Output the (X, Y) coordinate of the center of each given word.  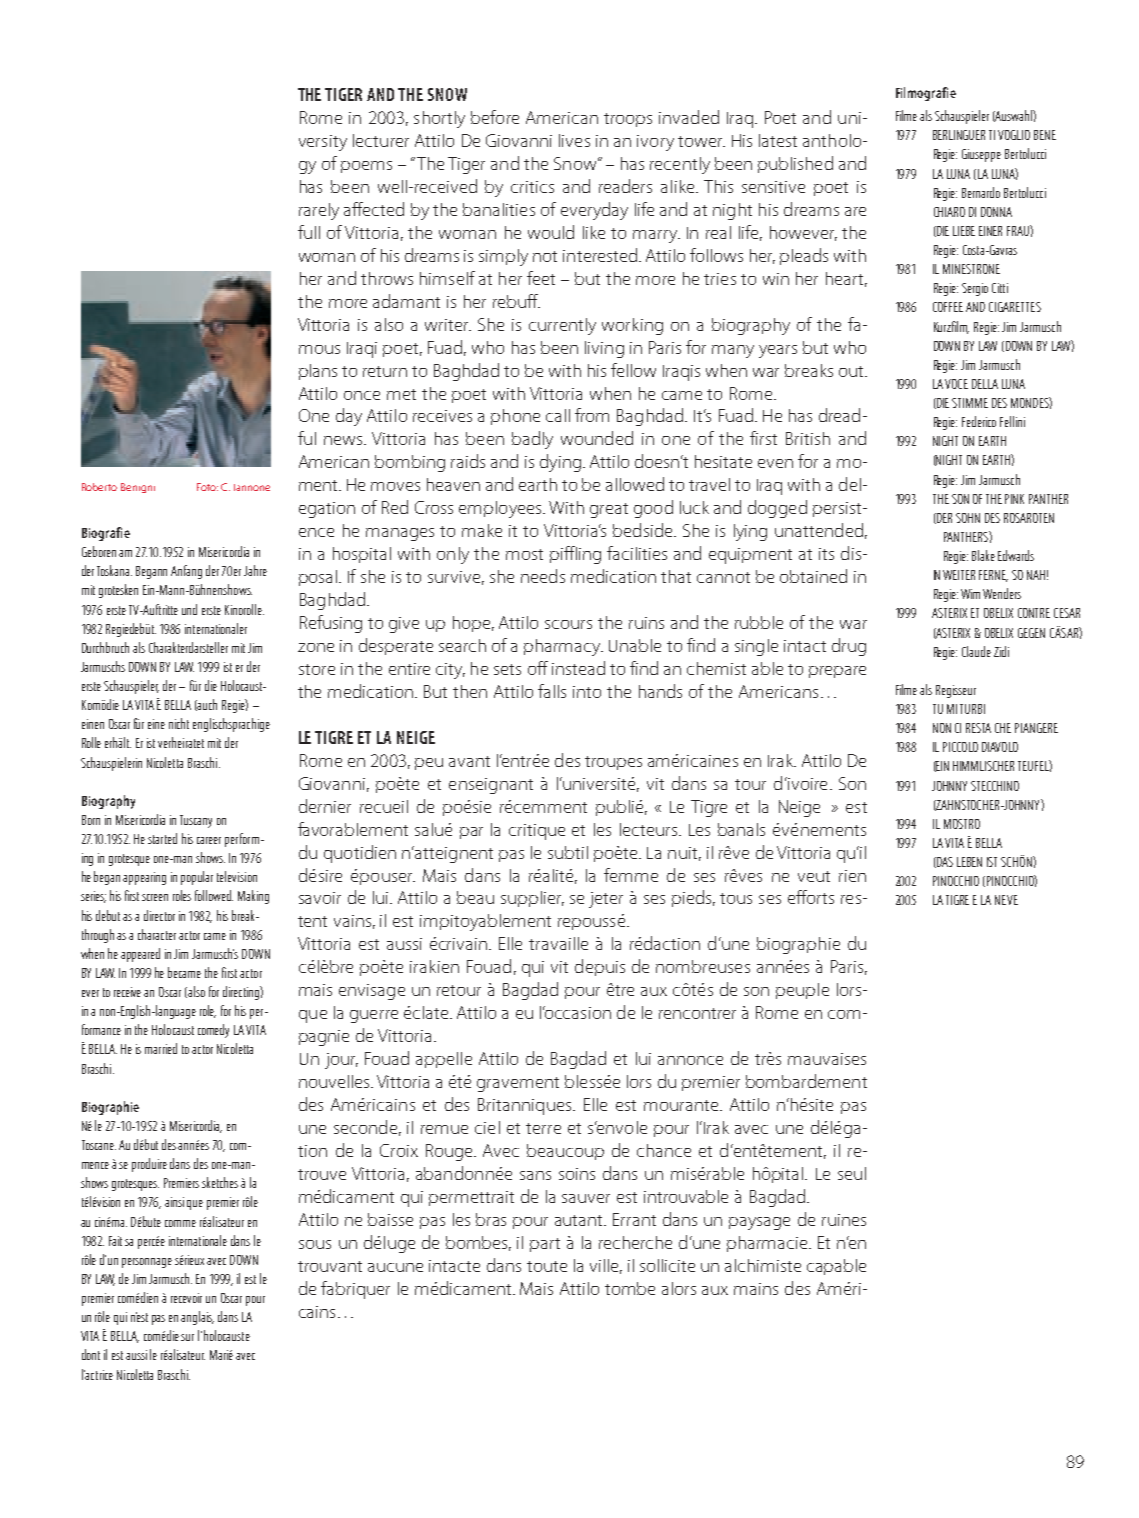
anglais (197, 1318)
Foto (207, 487)
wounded (597, 438)
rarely (319, 211)
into (587, 692)
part (545, 1245)
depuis (600, 967)
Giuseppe (981, 155)
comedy (213, 1031)
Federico (979, 421)
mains (756, 1289)
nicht (179, 723)
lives (574, 140)
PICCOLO (960, 747)
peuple (802, 991)
